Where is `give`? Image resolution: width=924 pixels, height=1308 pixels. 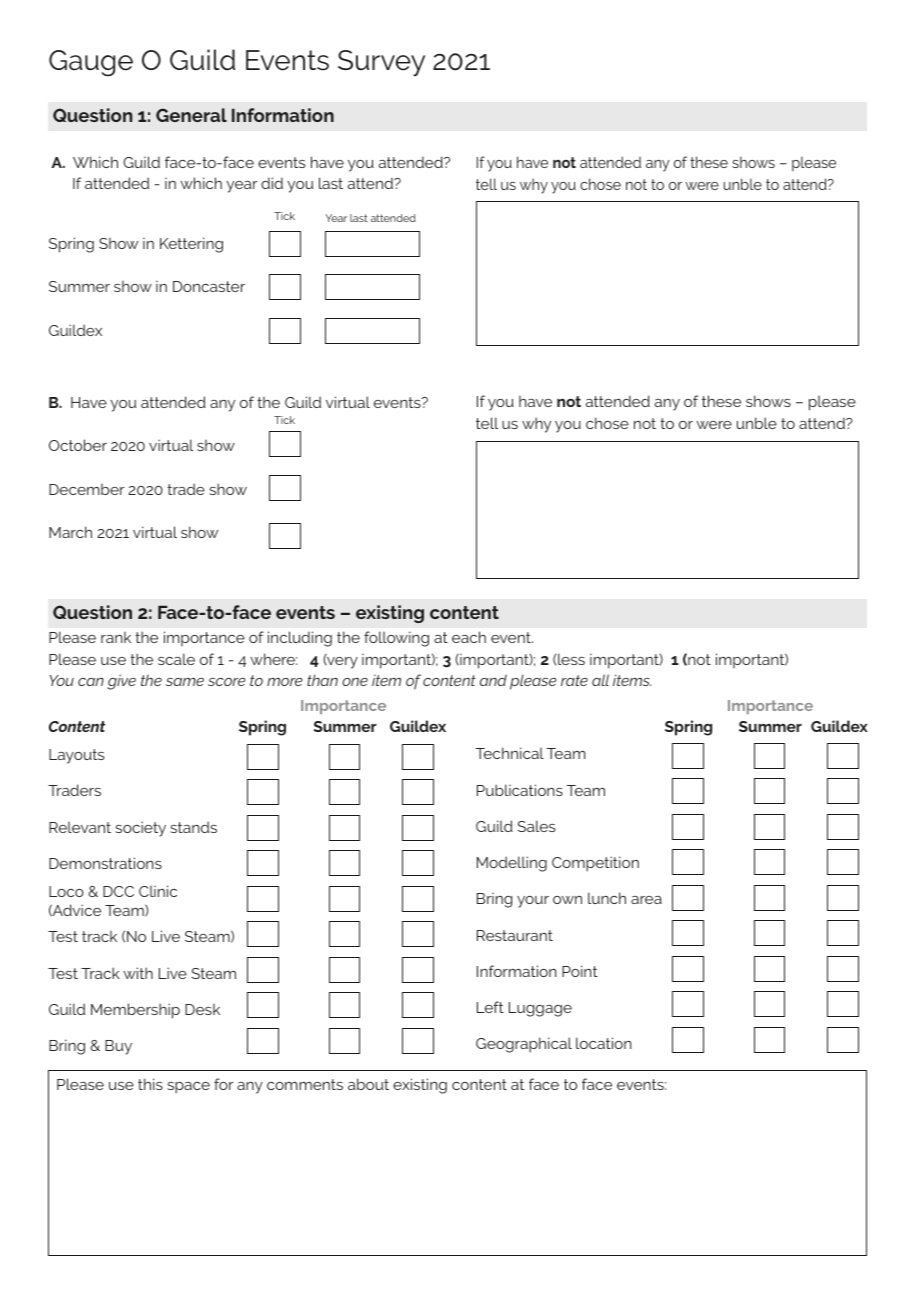
give is located at coordinates (121, 682).
